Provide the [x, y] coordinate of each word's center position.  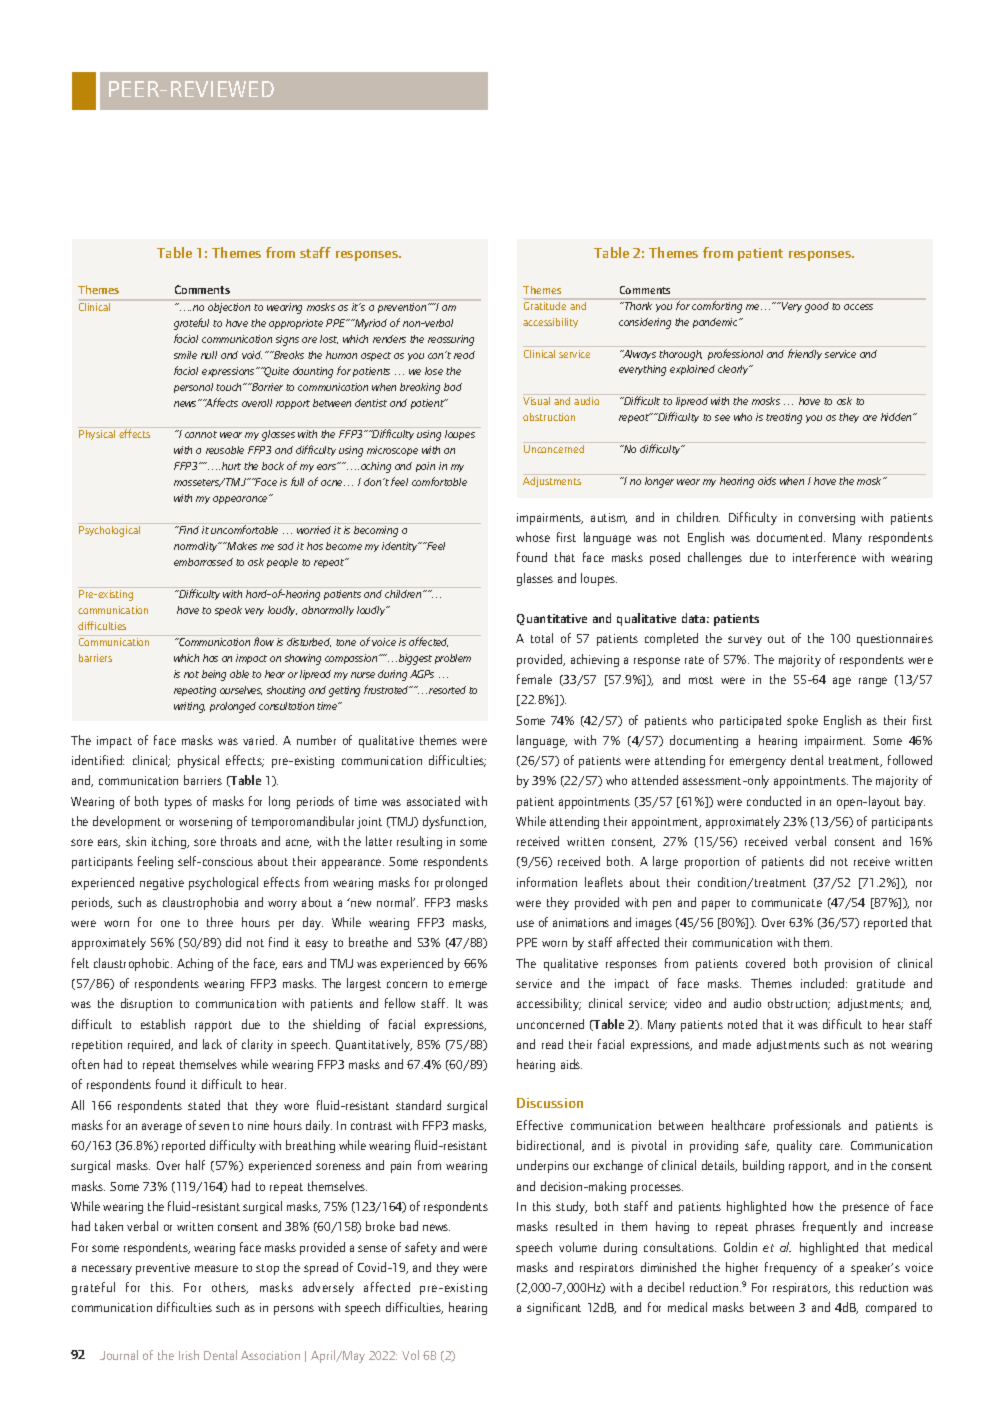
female [534, 679]
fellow [400, 1003]
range [873, 682]
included [824, 983]
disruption [146, 1004]
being [214, 675]
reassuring [451, 340]
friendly [805, 354]
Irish [189, 1355]
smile [185, 355]
